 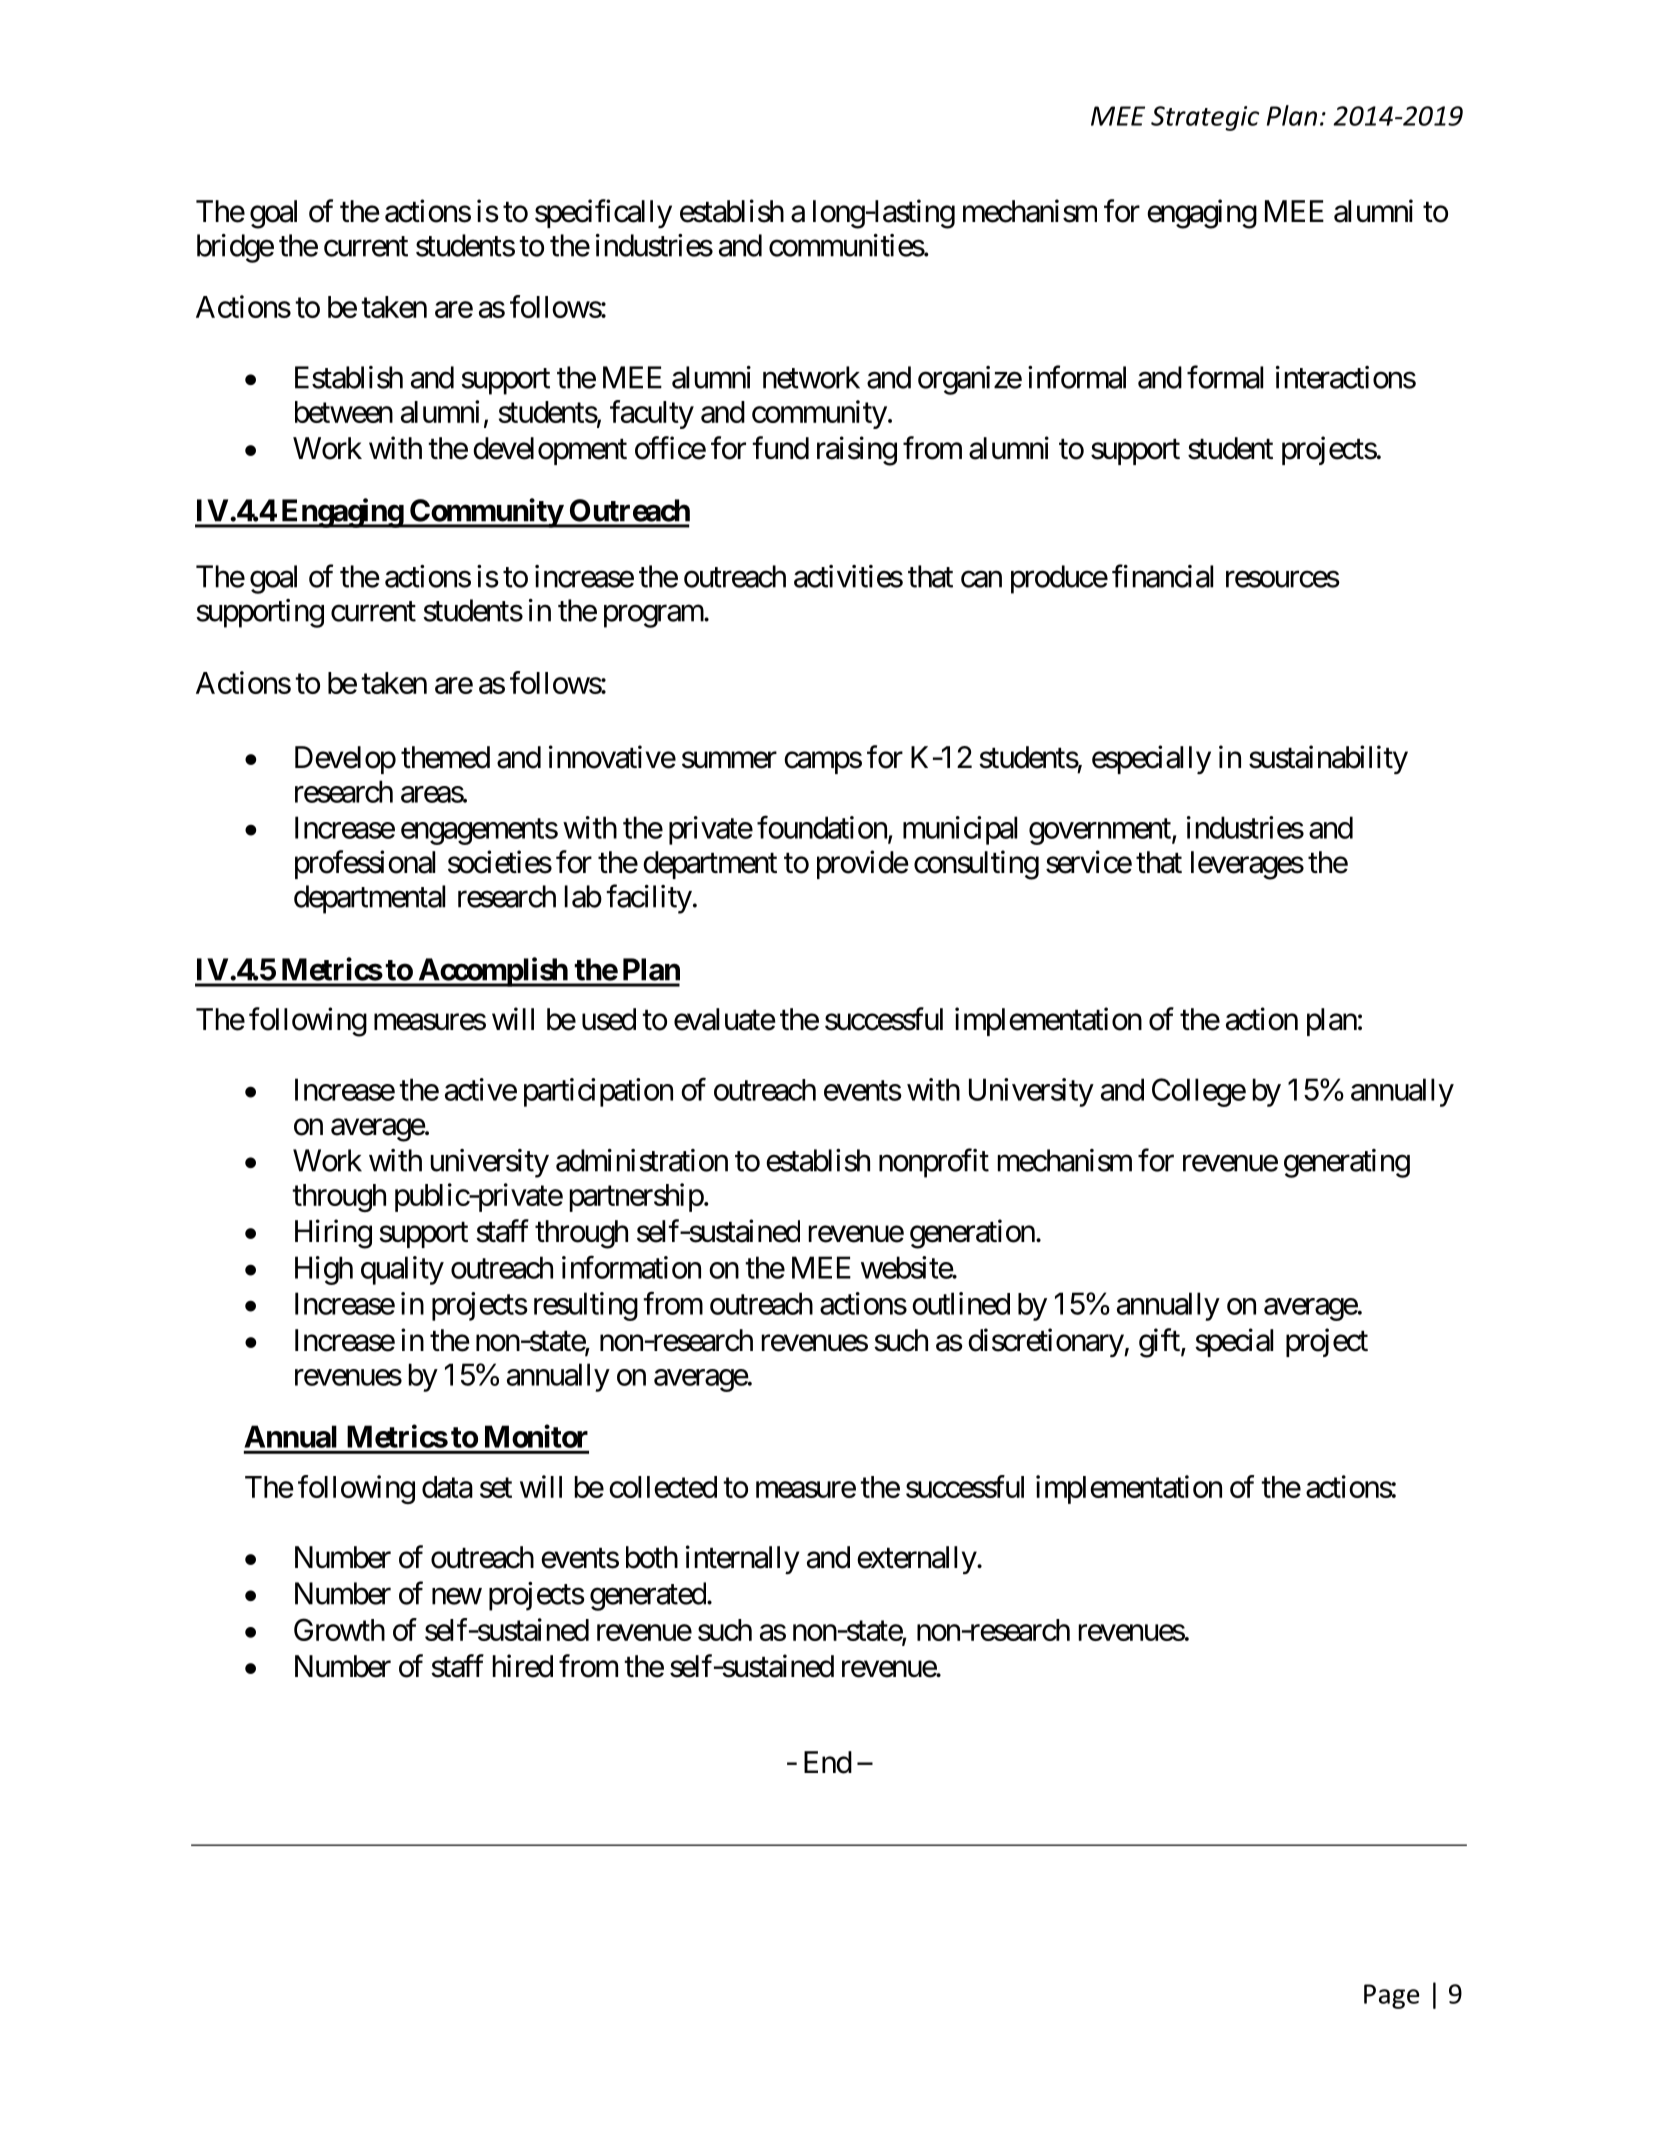 I want to click on outlined, so click(x=961, y=1303).
